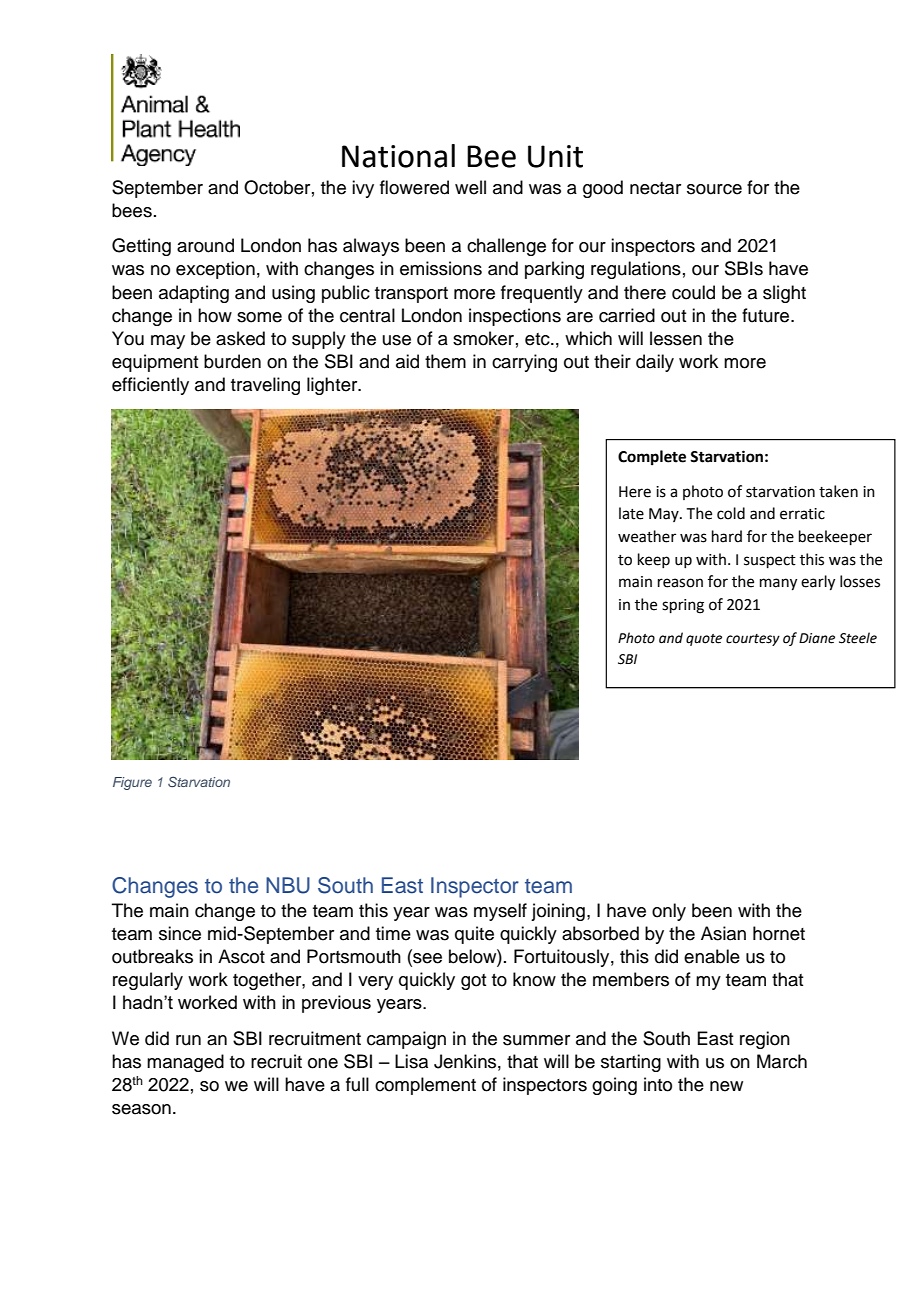  What do you see at coordinates (265, 386) in the screenshot?
I see `traveling` at bounding box center [265, 386].
